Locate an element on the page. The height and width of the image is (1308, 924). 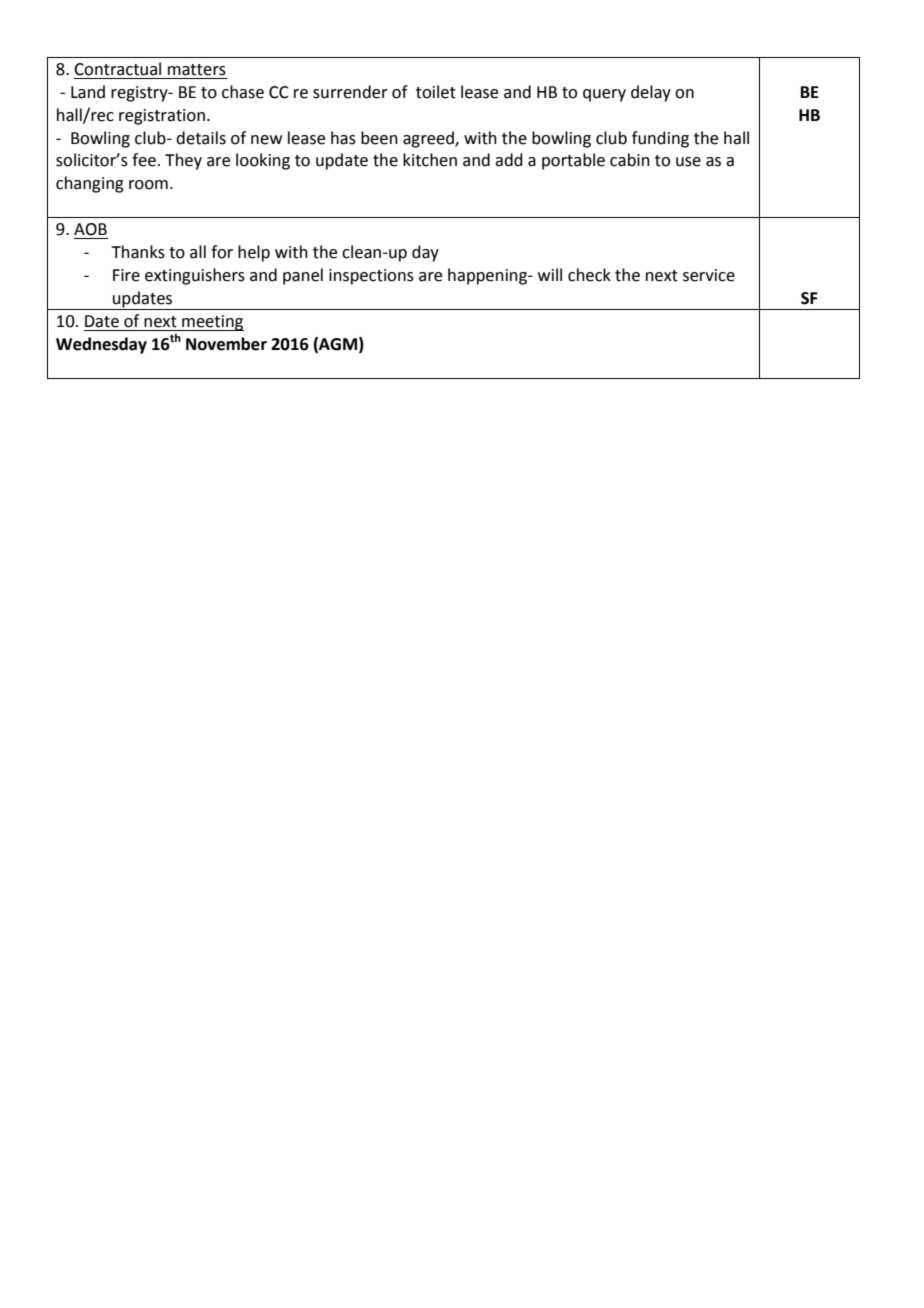
service is located at coordinates (709, 275).
